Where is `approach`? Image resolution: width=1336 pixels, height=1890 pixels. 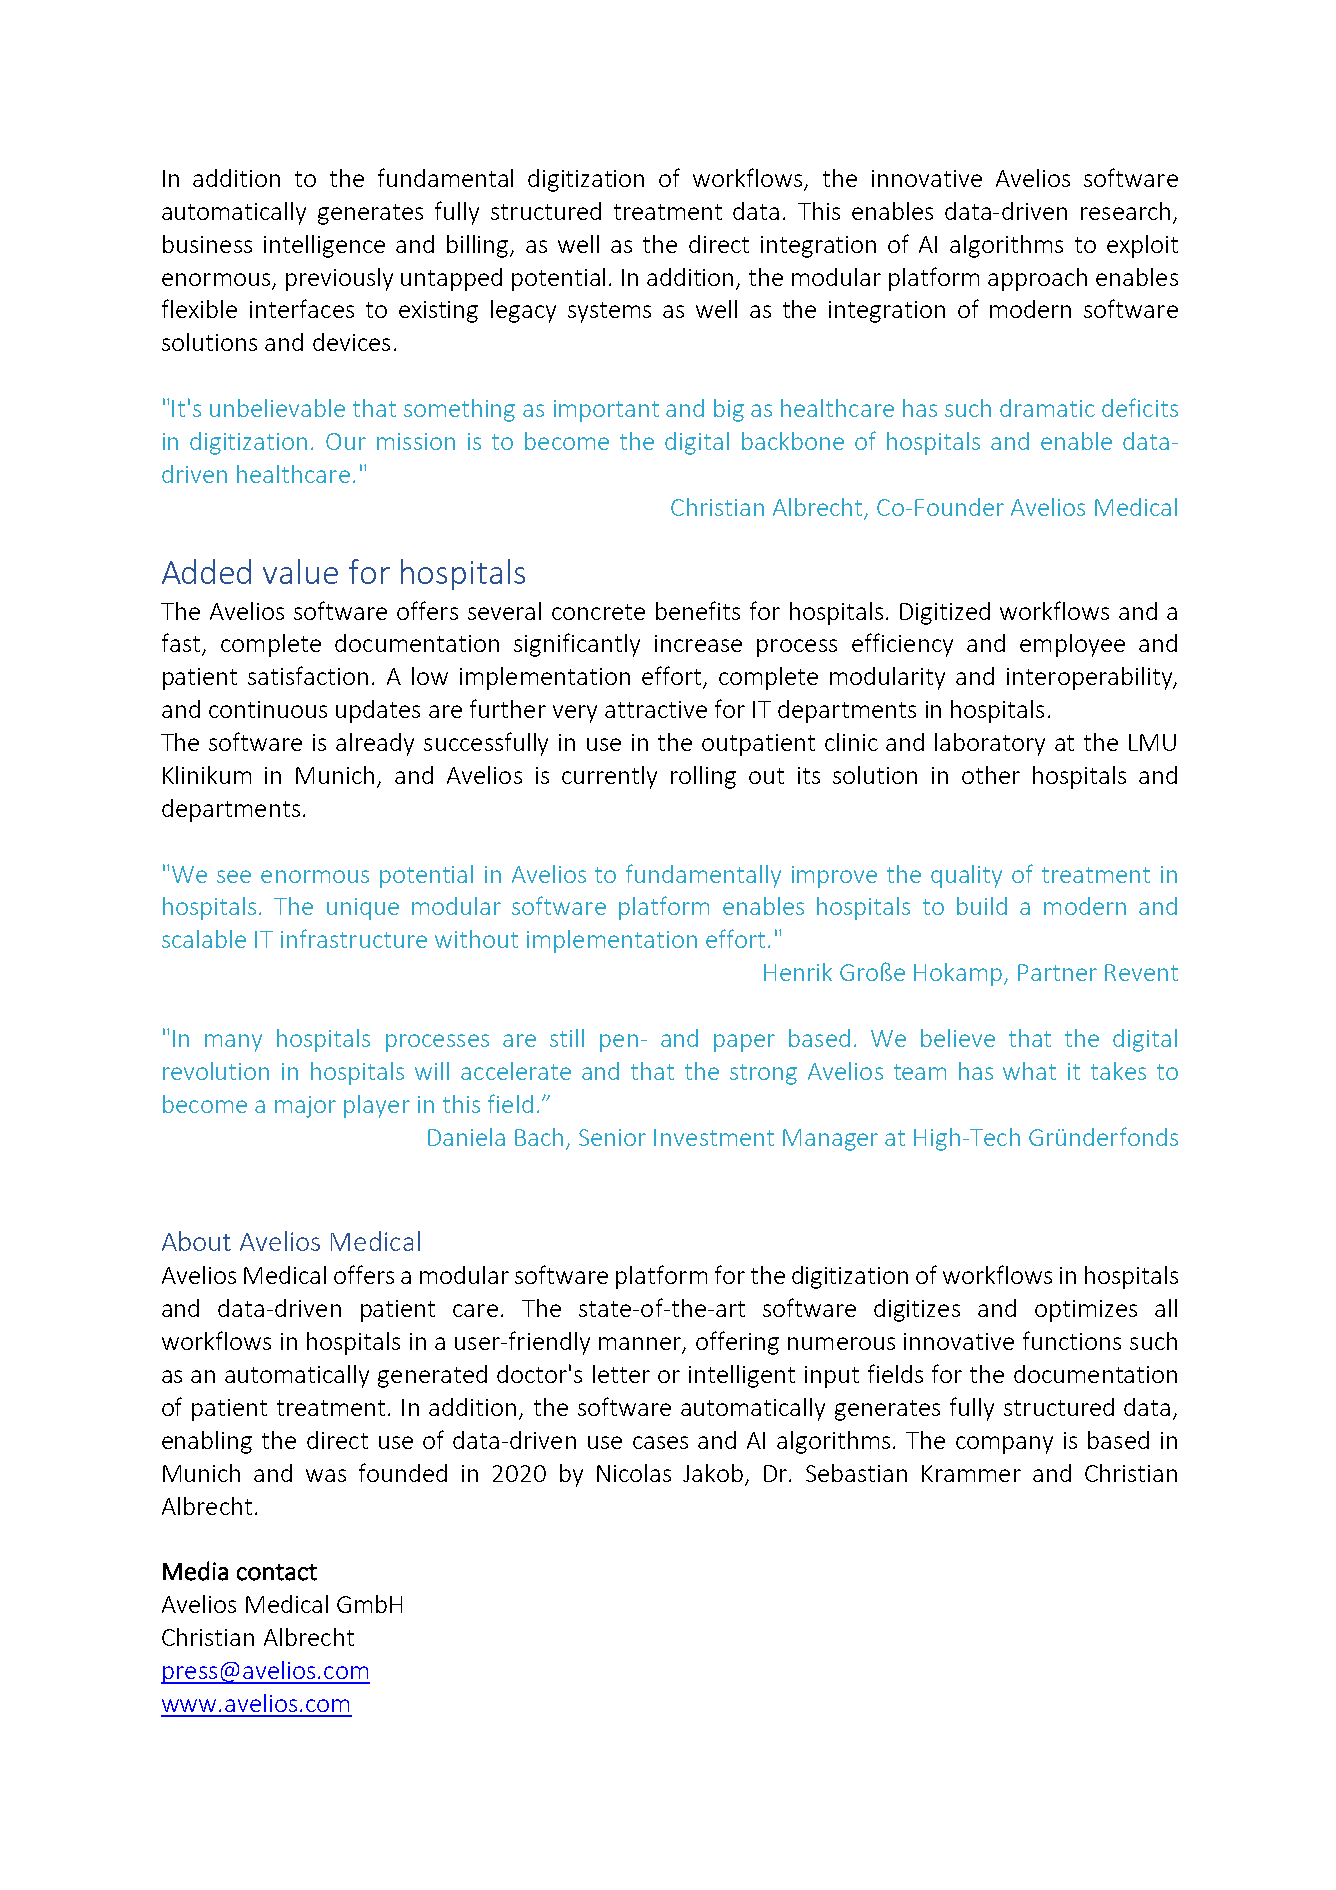
approach is located at coordinates (1037, 279).
